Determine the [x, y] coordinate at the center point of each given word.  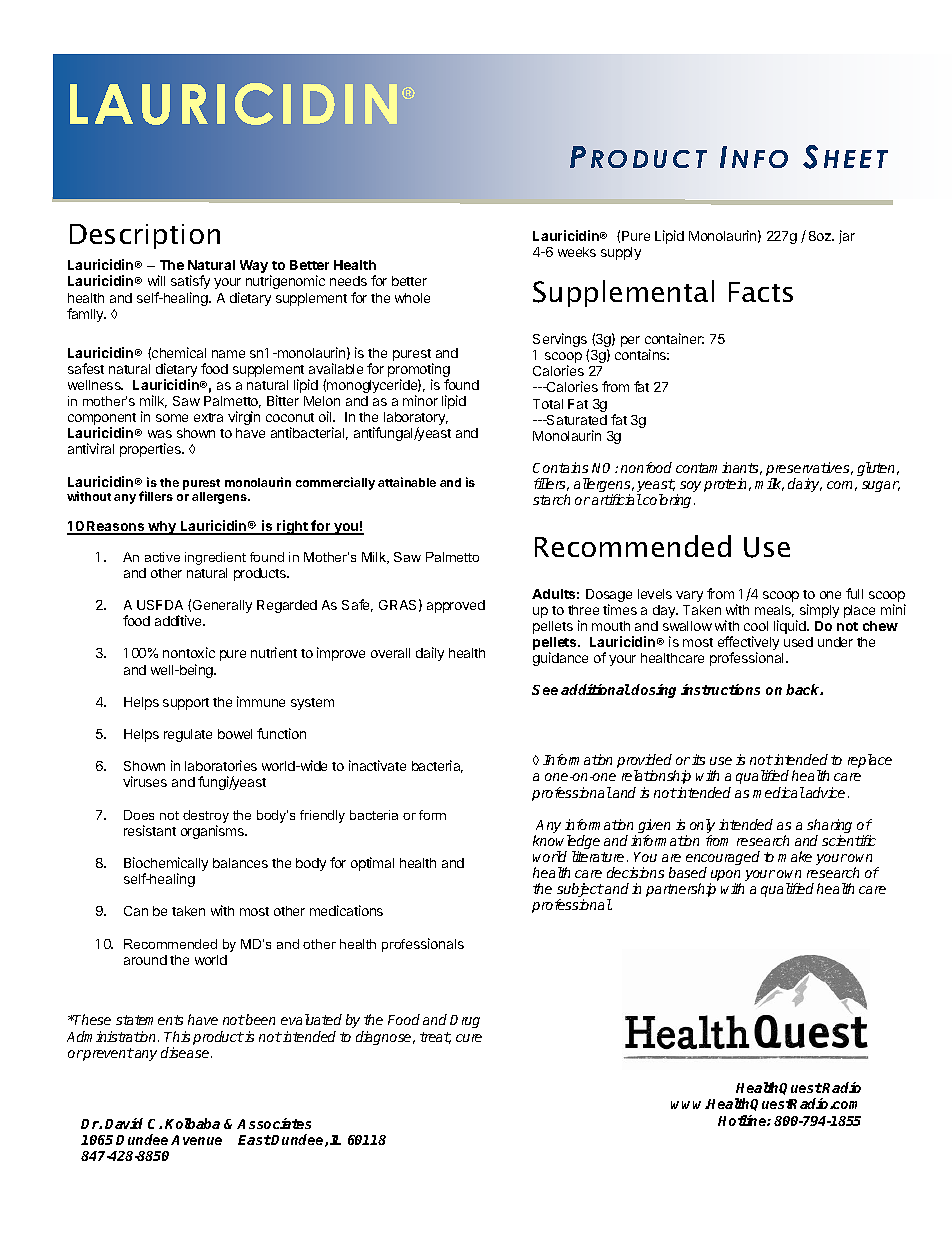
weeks [577, 252]
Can [136, 911]
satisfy [190, 282]
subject [580, 891]
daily [430, 654]
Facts [761, 292]
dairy [805, 485]
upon [725, 877]
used [798, 642]
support [186, 704]
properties [152, 450]
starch [551, 499]
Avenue [196, 1140]
